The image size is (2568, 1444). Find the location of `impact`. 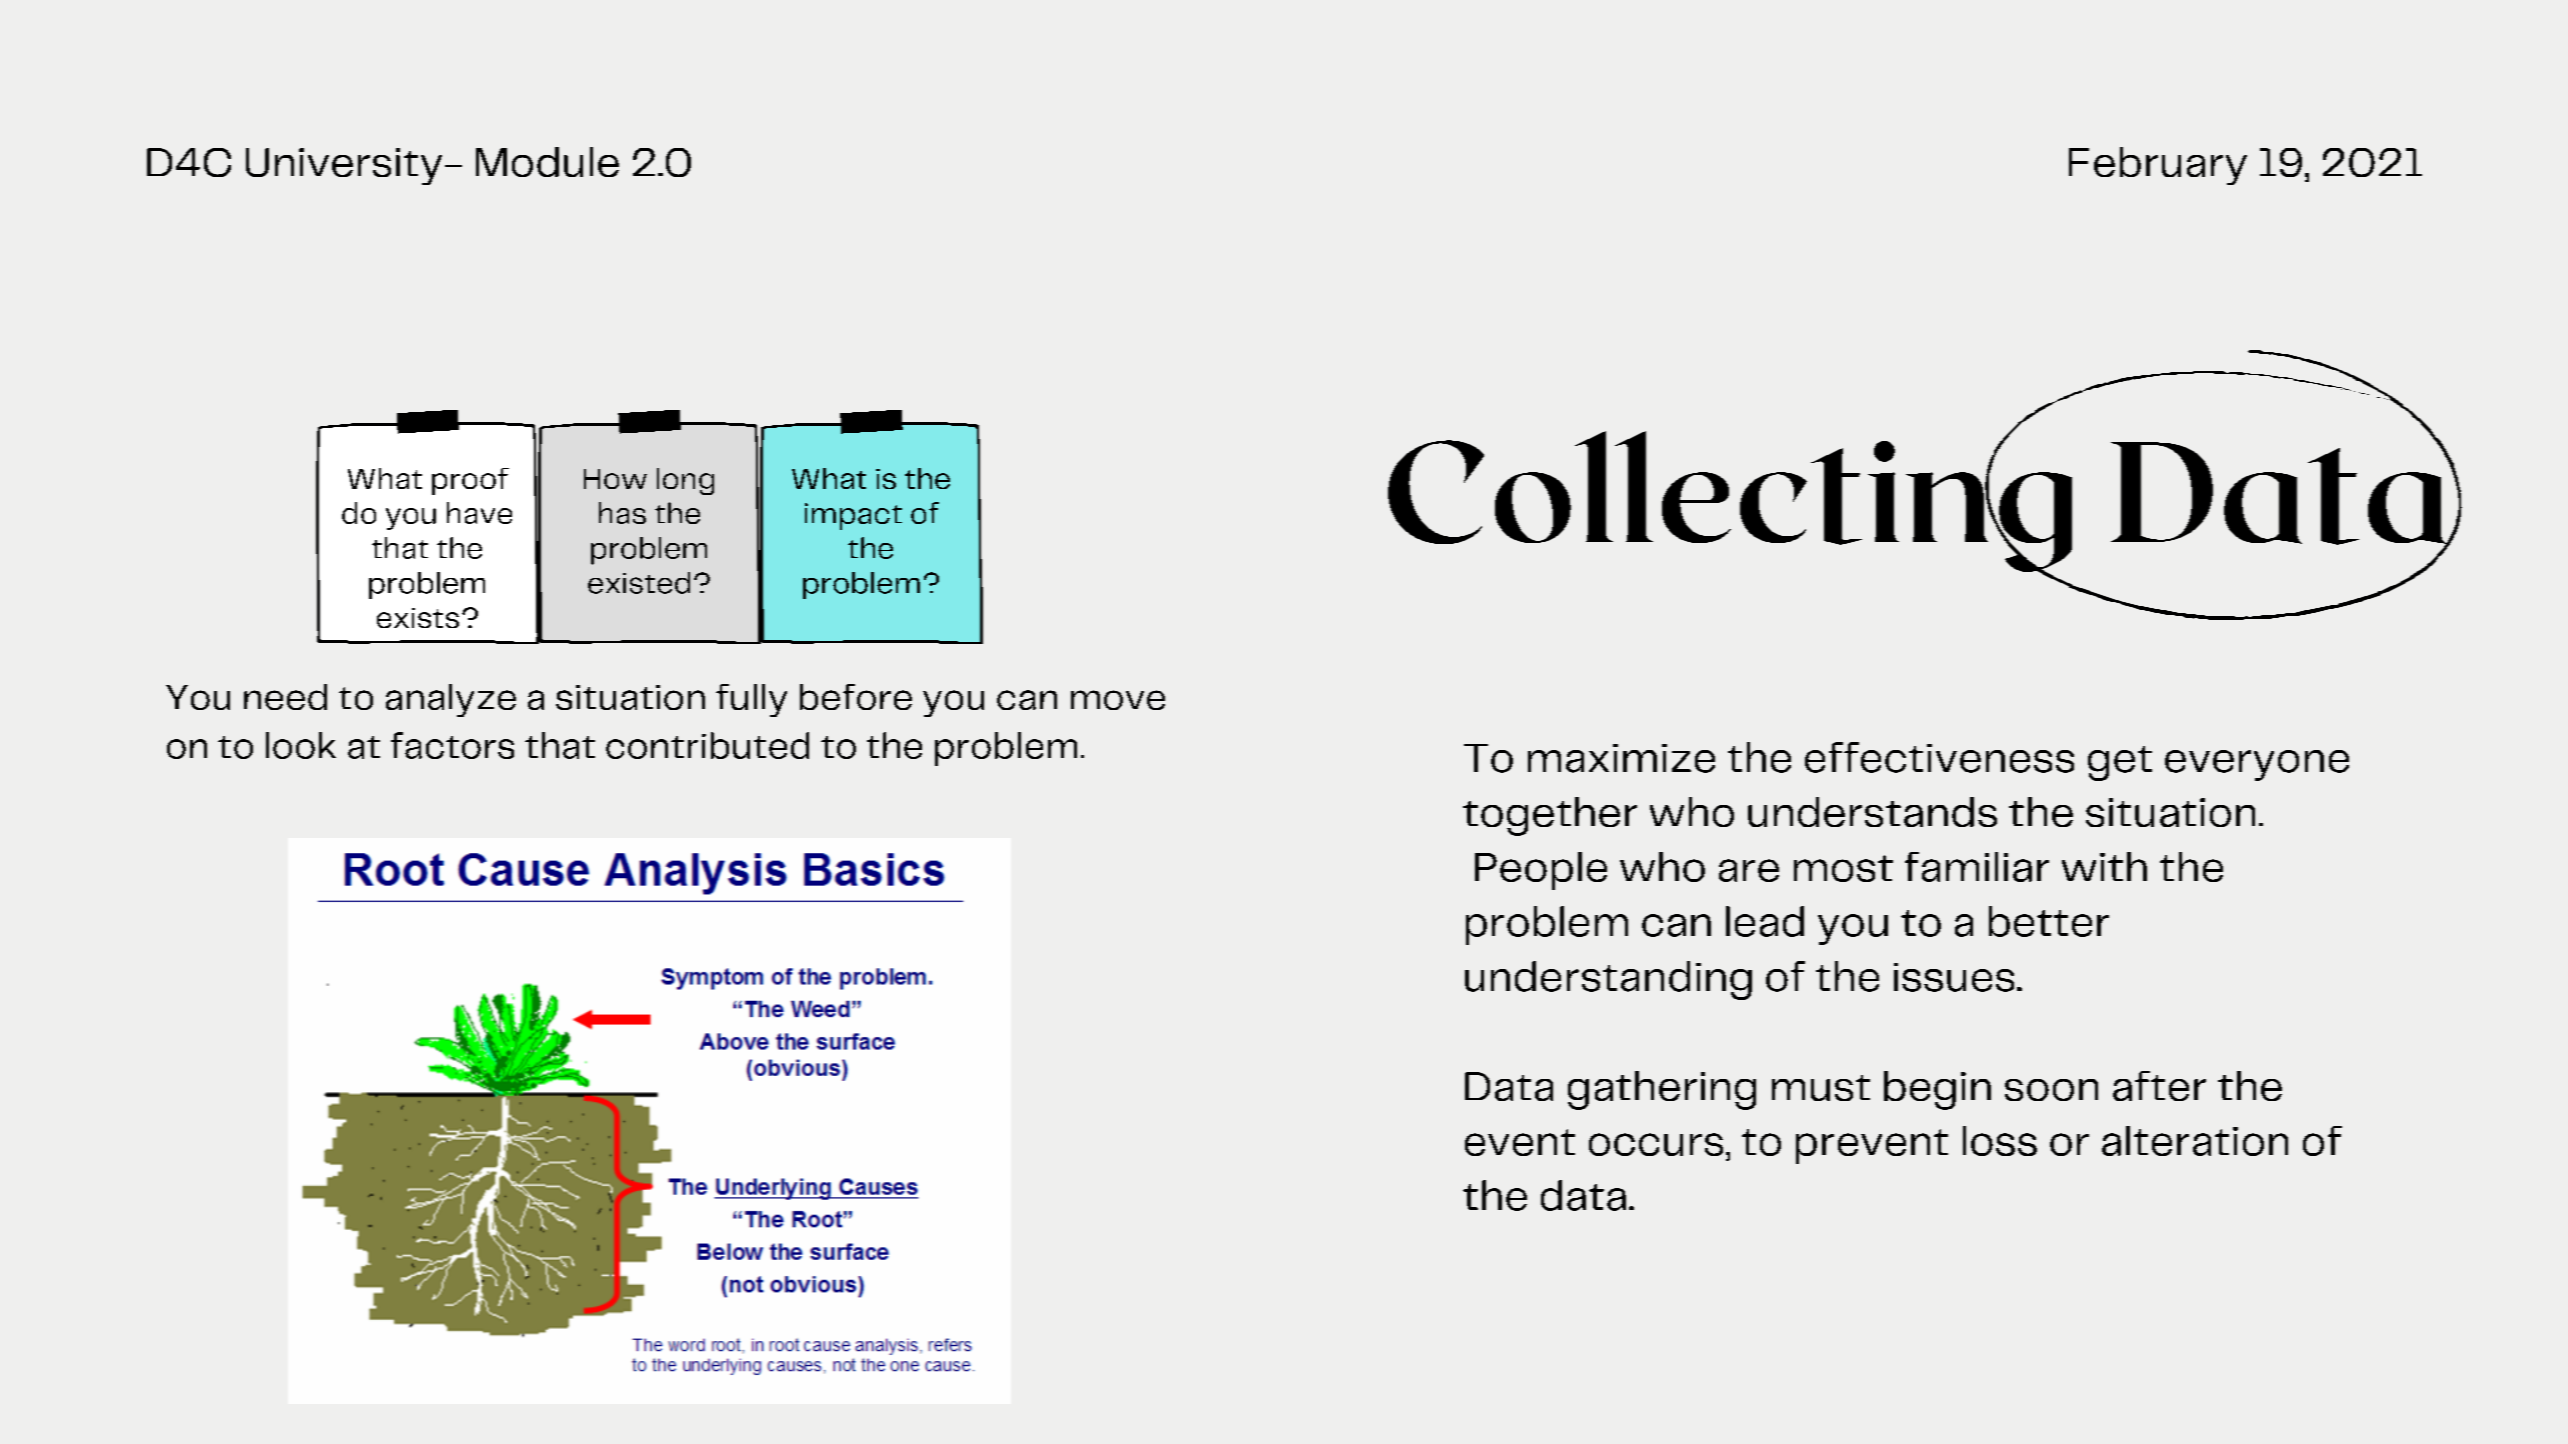

impact is located at coordinates (853, 516).
